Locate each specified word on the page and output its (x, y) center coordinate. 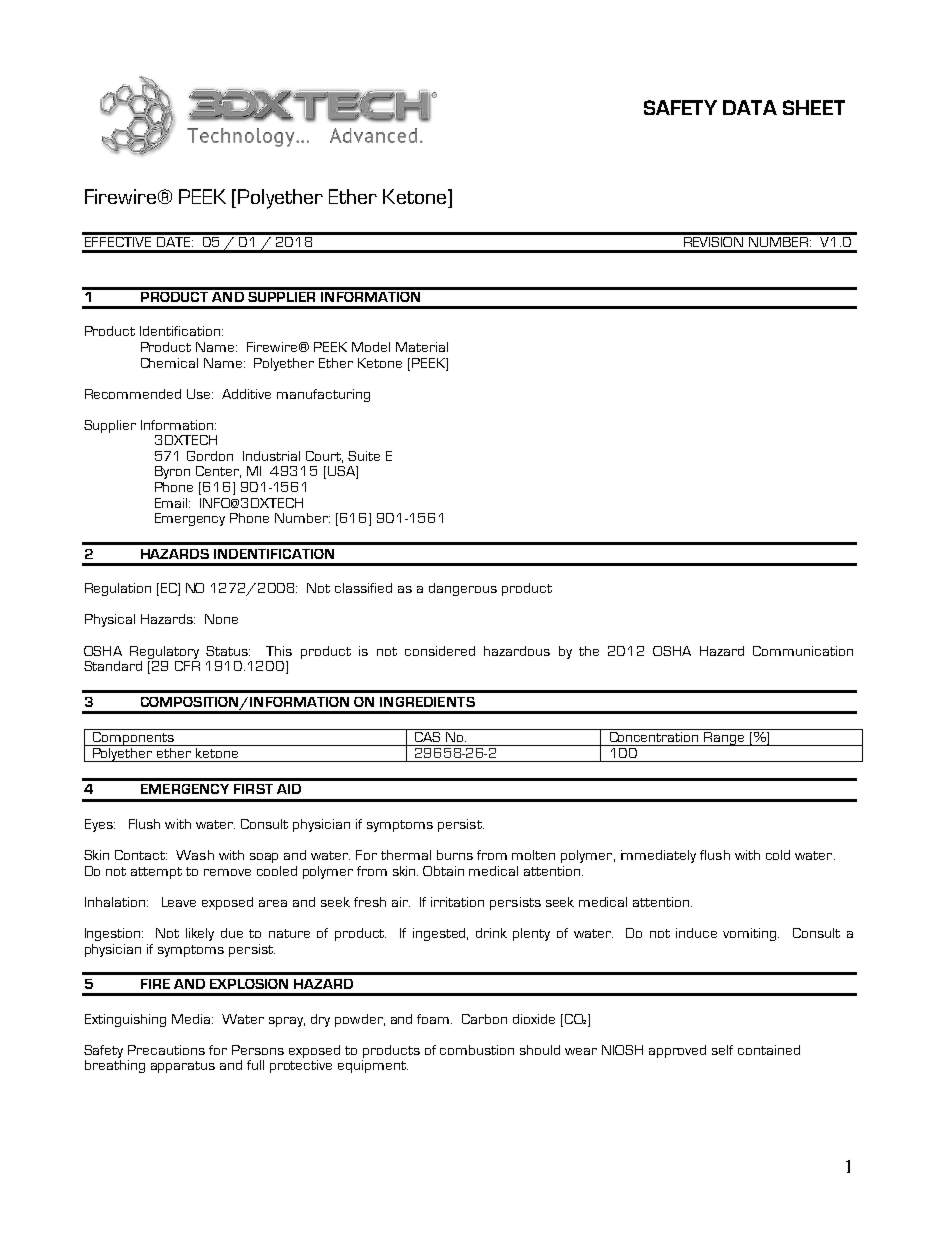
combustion (477, 1050)
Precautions (166, 1050)
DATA (750, 107)
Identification (180, 331)
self (722, 1050)
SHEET (814, 107)
